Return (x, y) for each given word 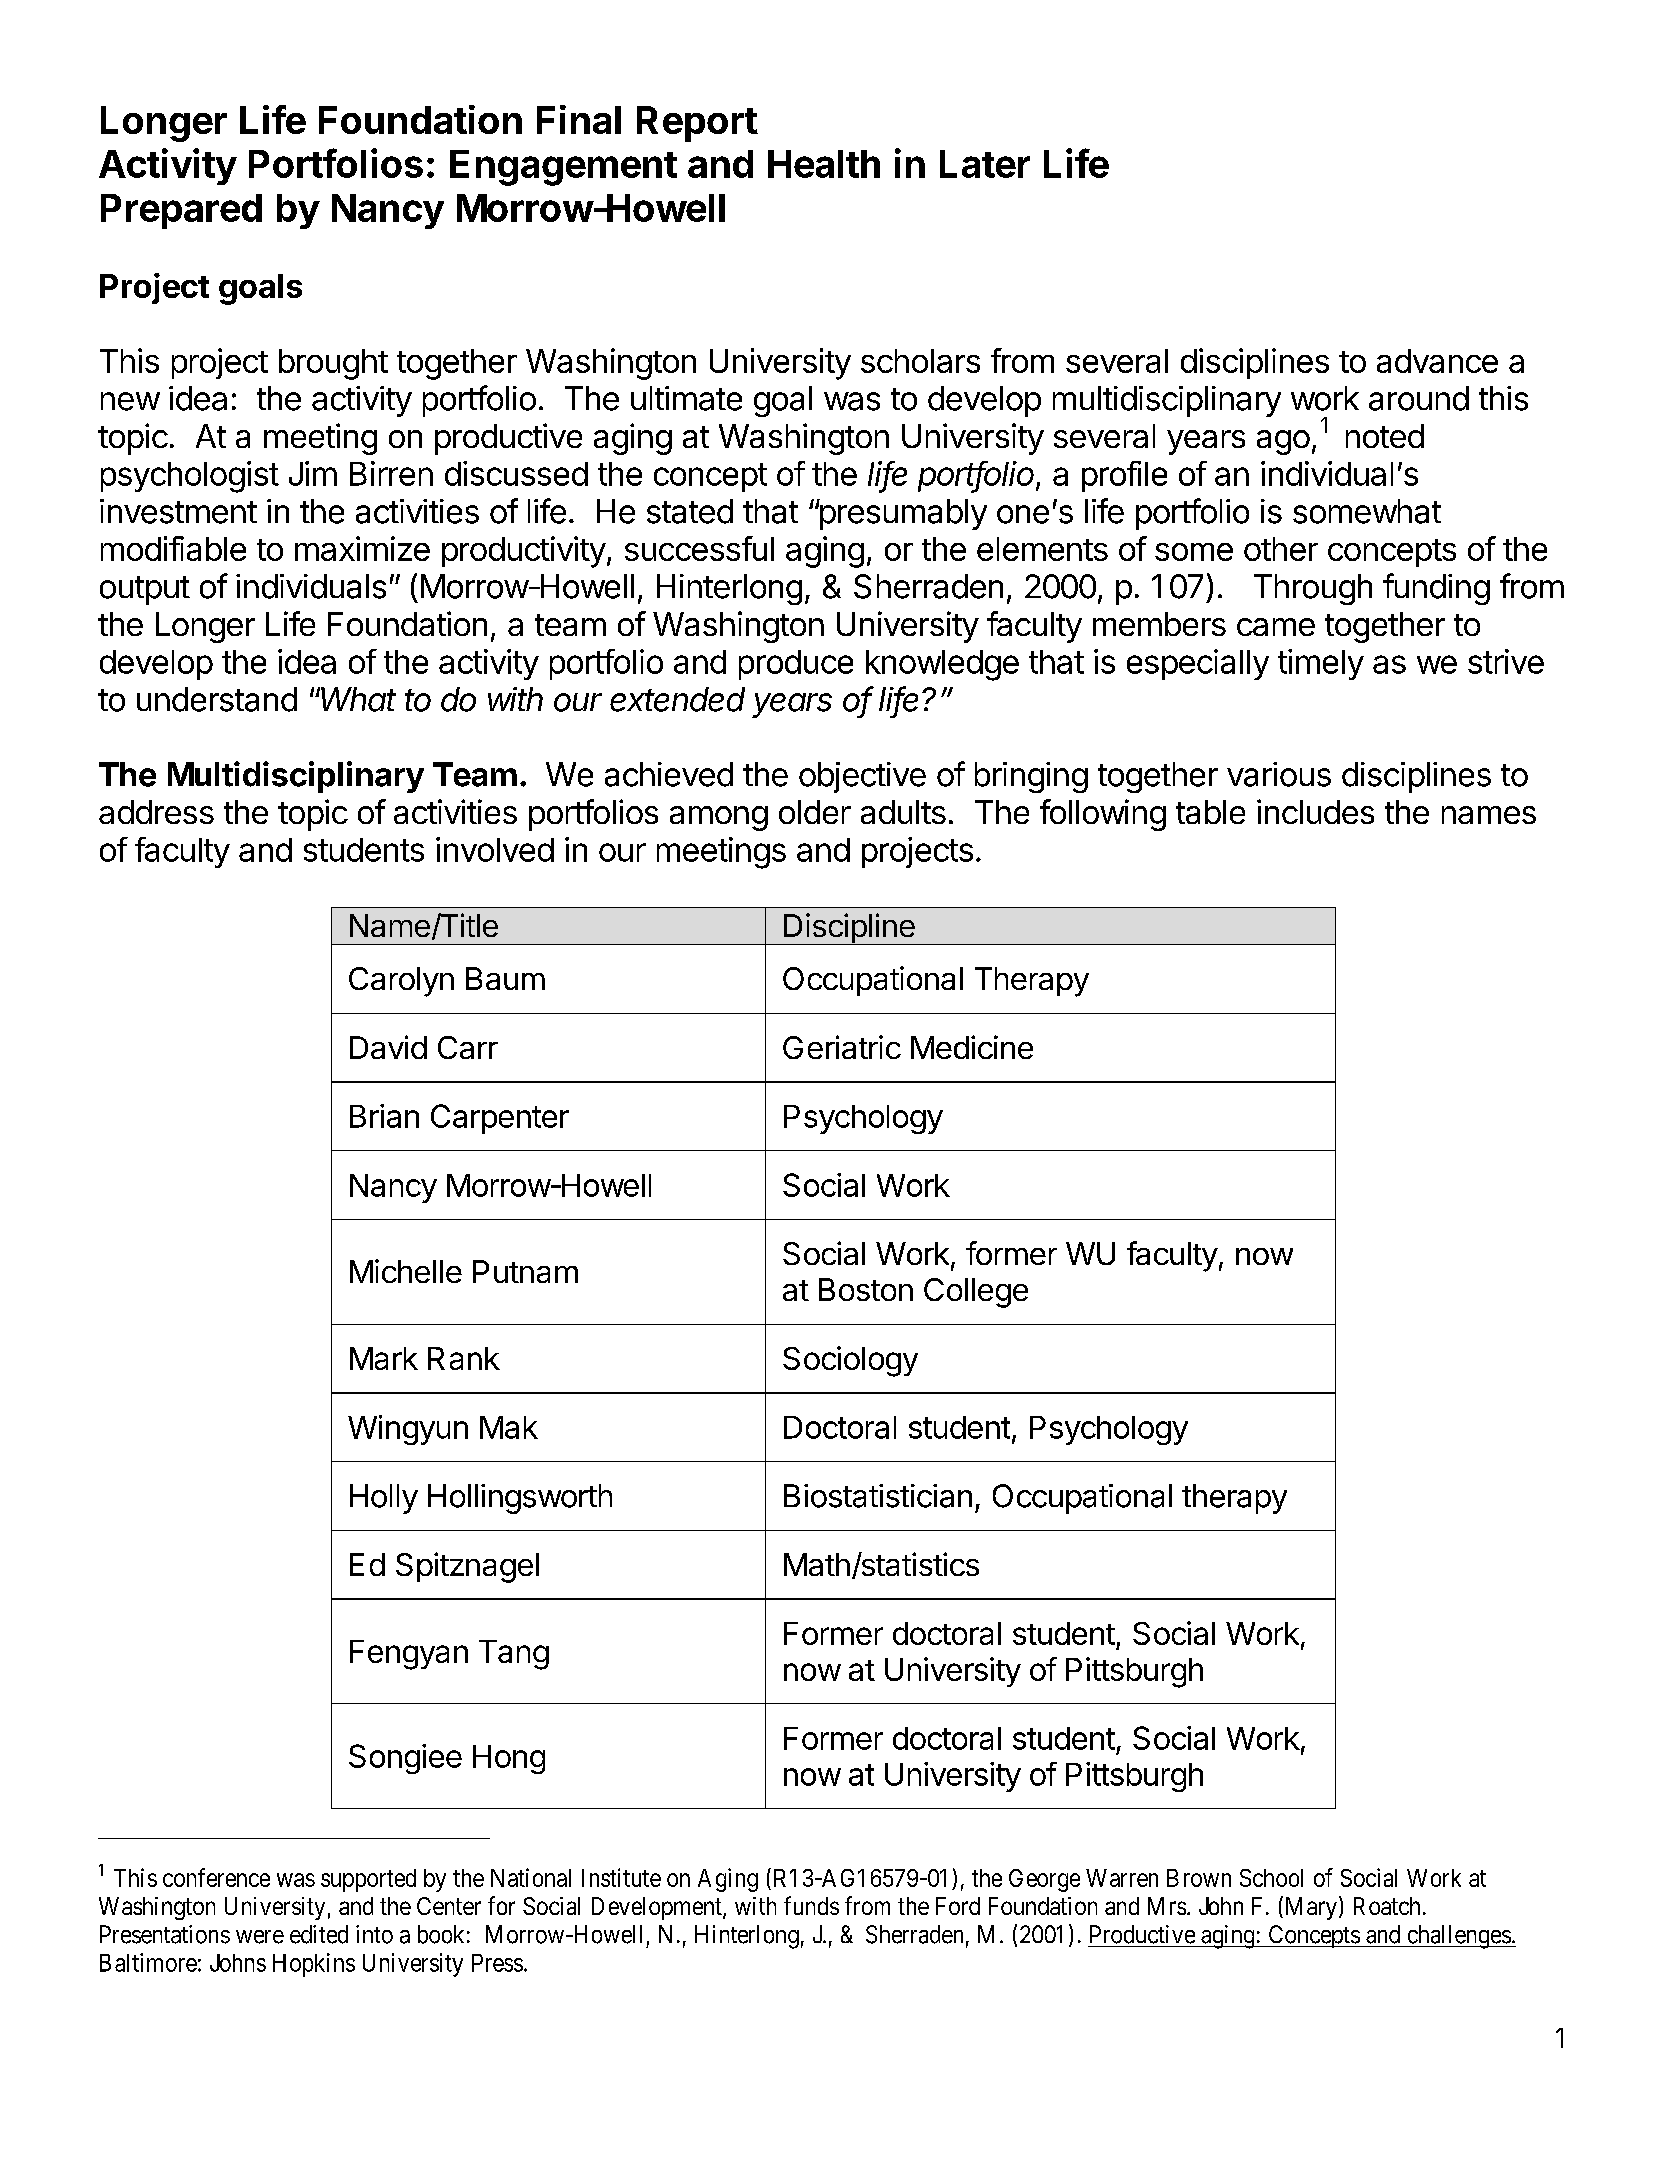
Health (824, 164)
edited (319, 1934)
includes (1315, 811)
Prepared (181, 211)
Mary (1309, 1908)
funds (811, 1905)
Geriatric (842, 1047)
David (388, 1047)
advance (1437, 361)
